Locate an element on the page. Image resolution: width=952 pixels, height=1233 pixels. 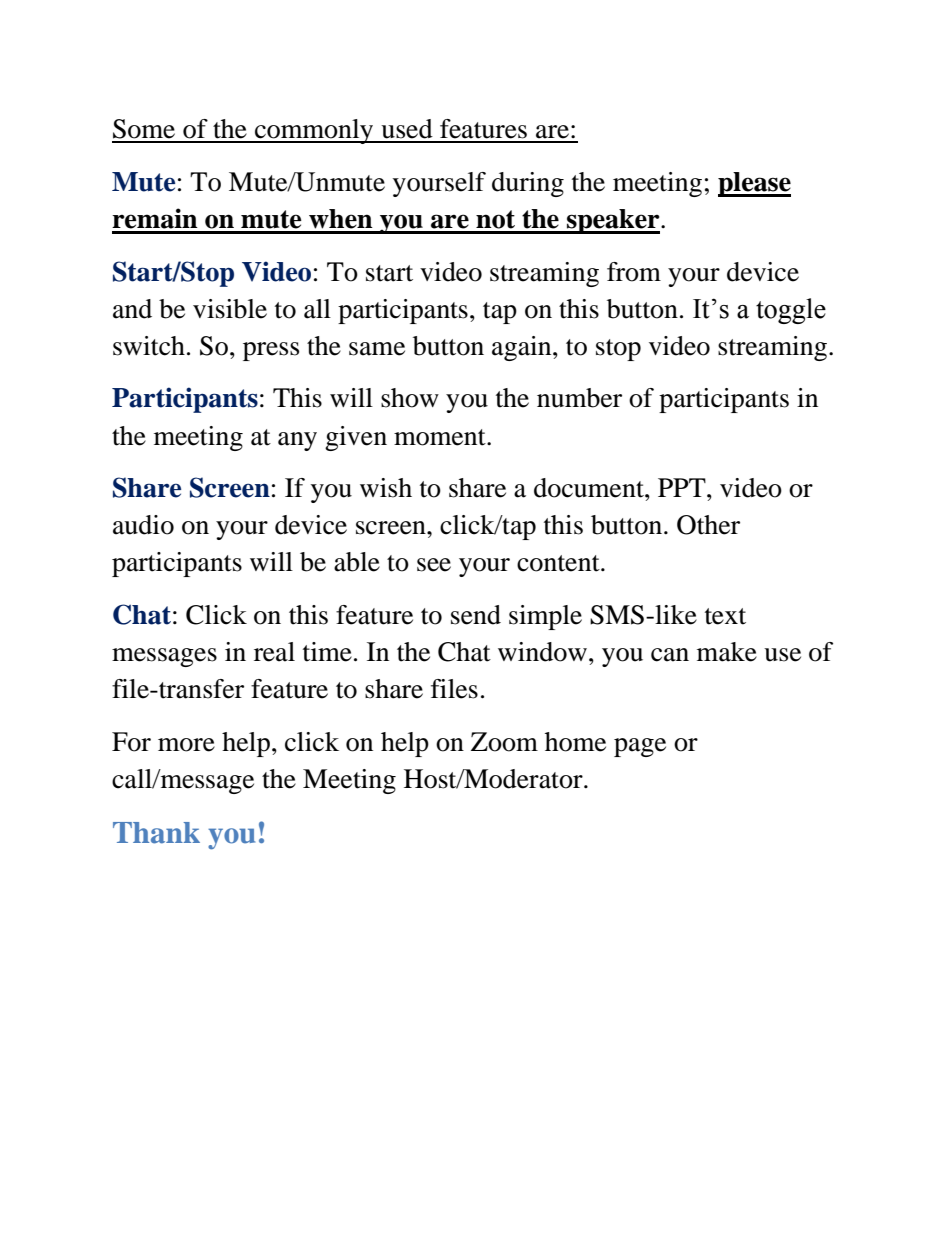
toggle is located at coordinates (791, 311).
